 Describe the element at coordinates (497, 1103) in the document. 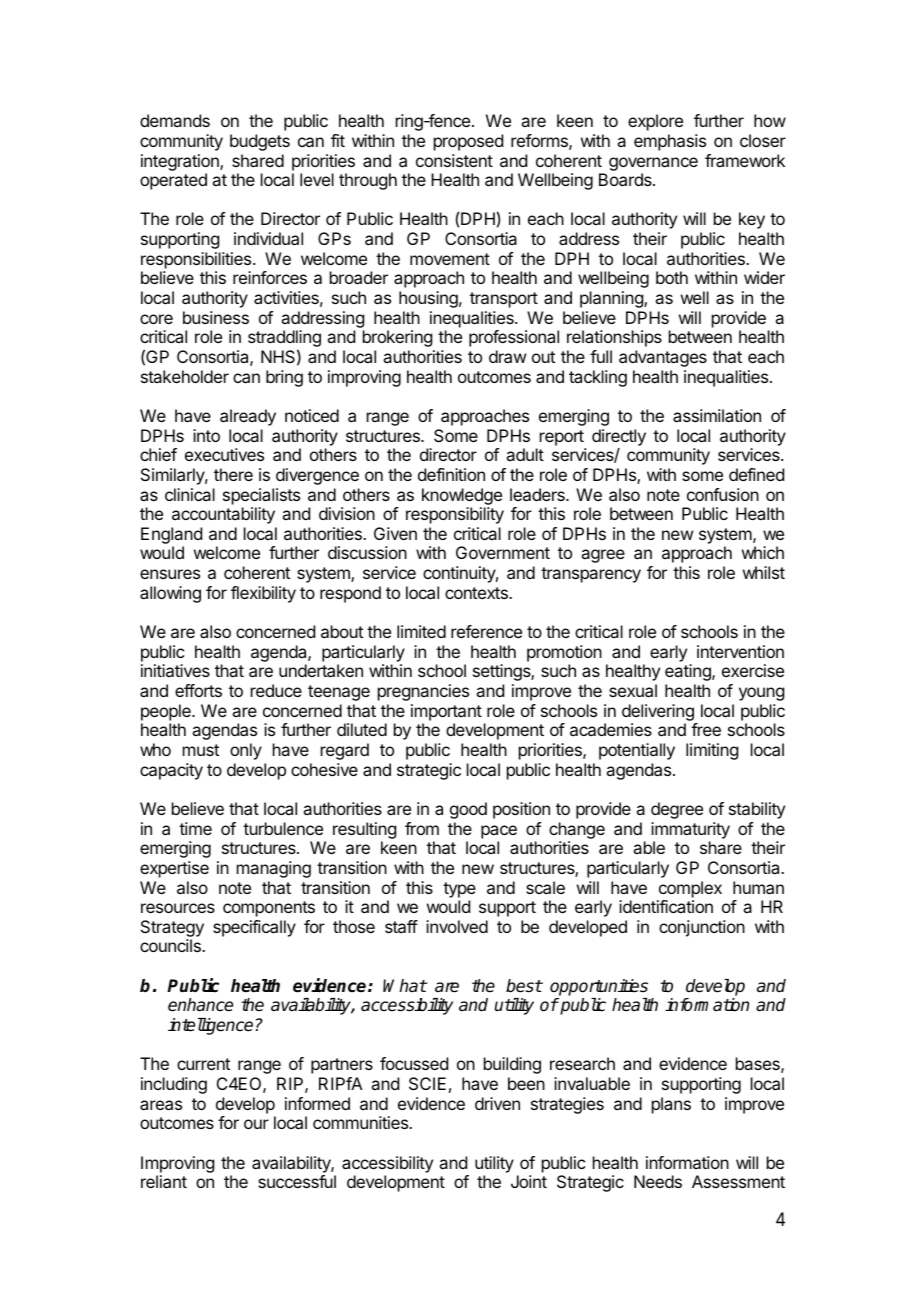

I see `driven` at that location.
